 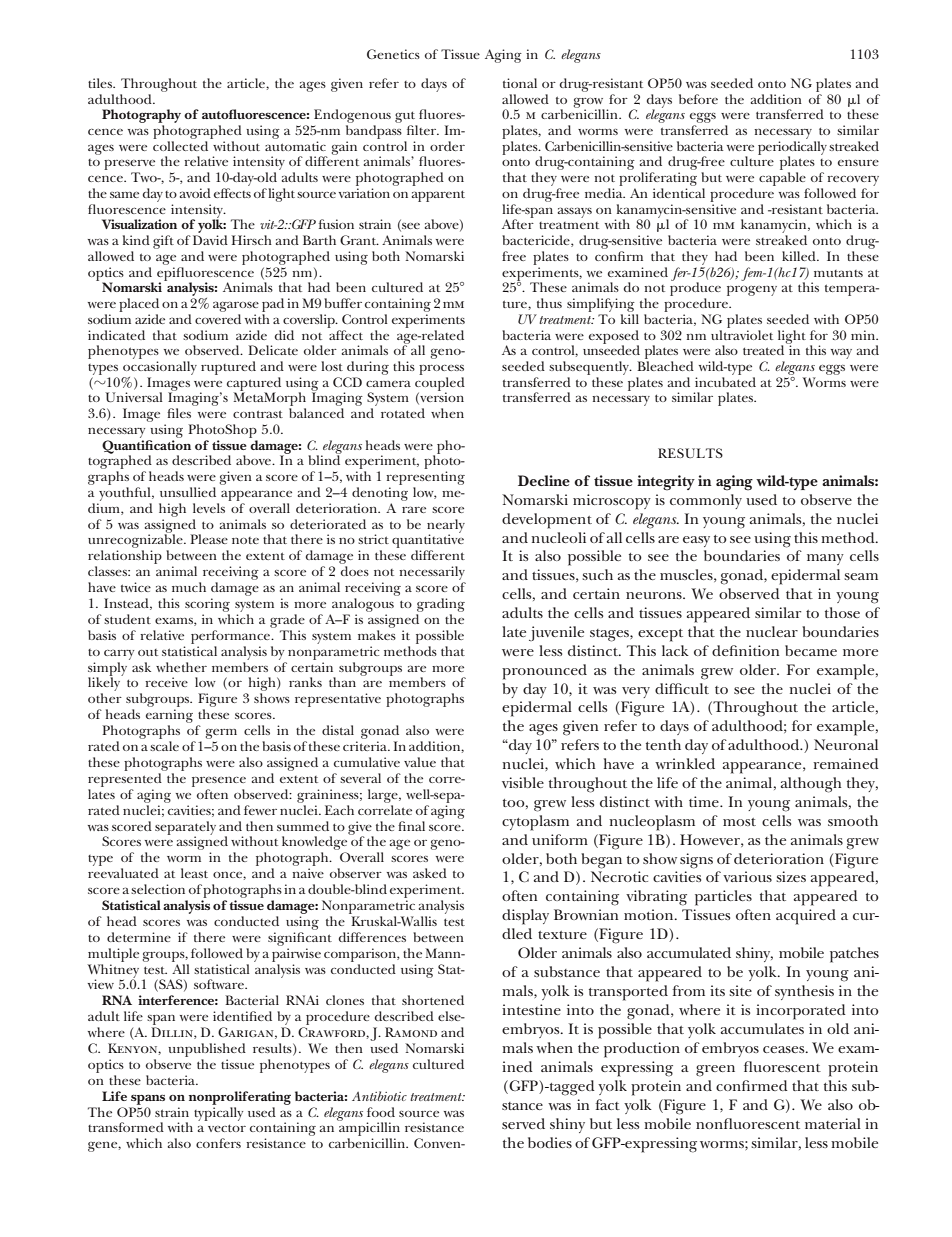 I want to click on order, so click(x=447, y=146).
